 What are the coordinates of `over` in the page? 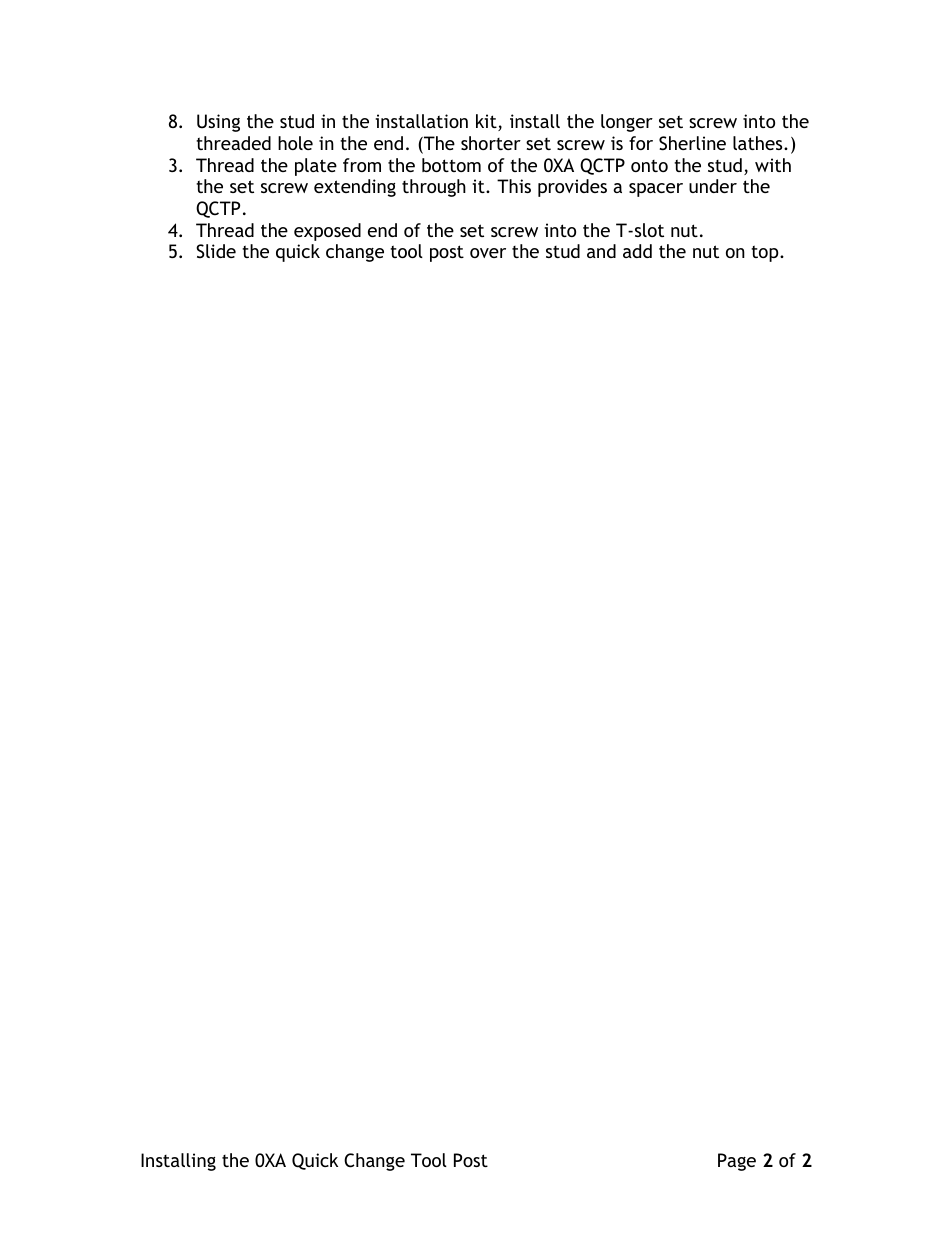 It's located at (488, 253).
